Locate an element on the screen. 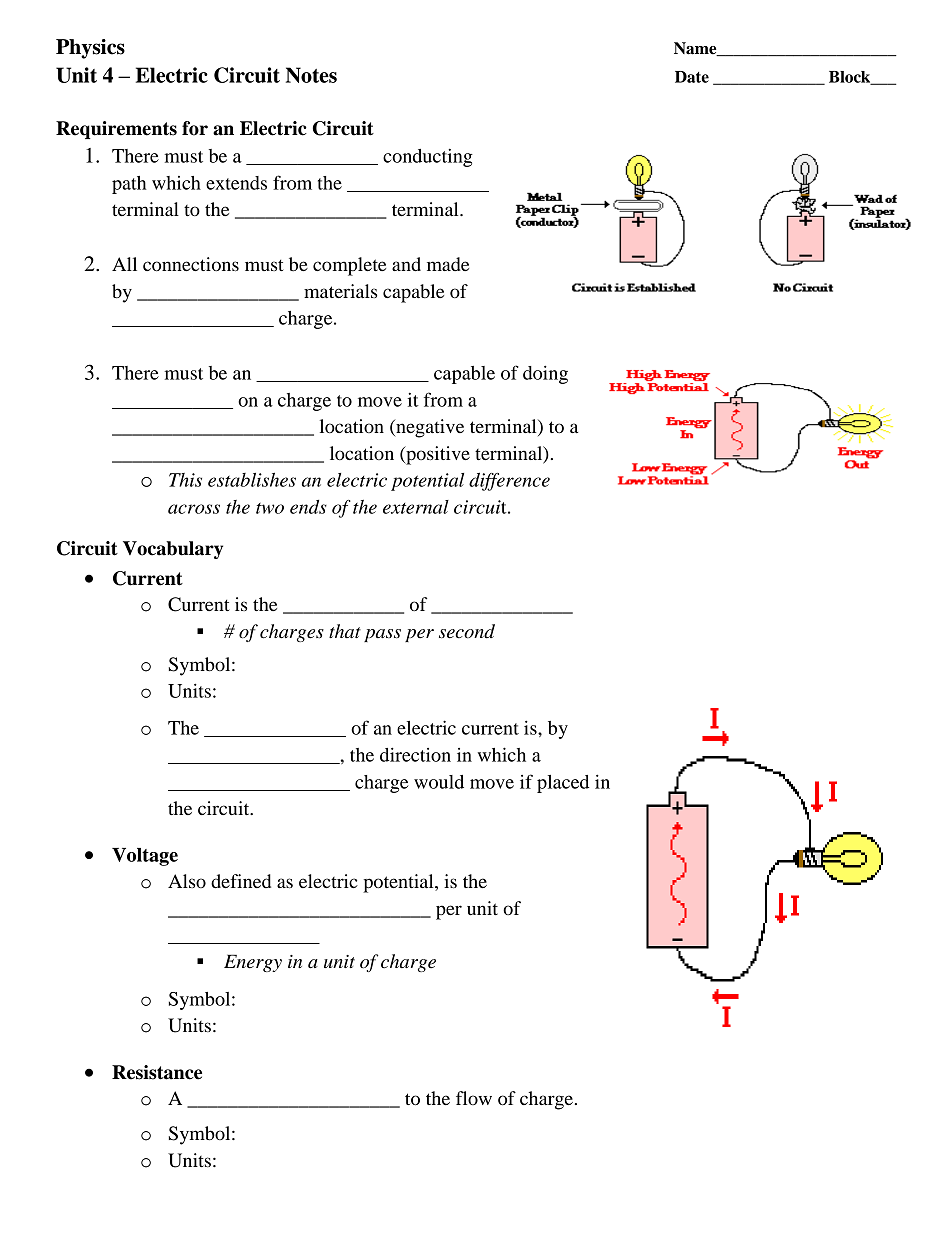 The width and height of the screenshot is (952, 1233). Resistance is located at coordinates (157, 1072).
